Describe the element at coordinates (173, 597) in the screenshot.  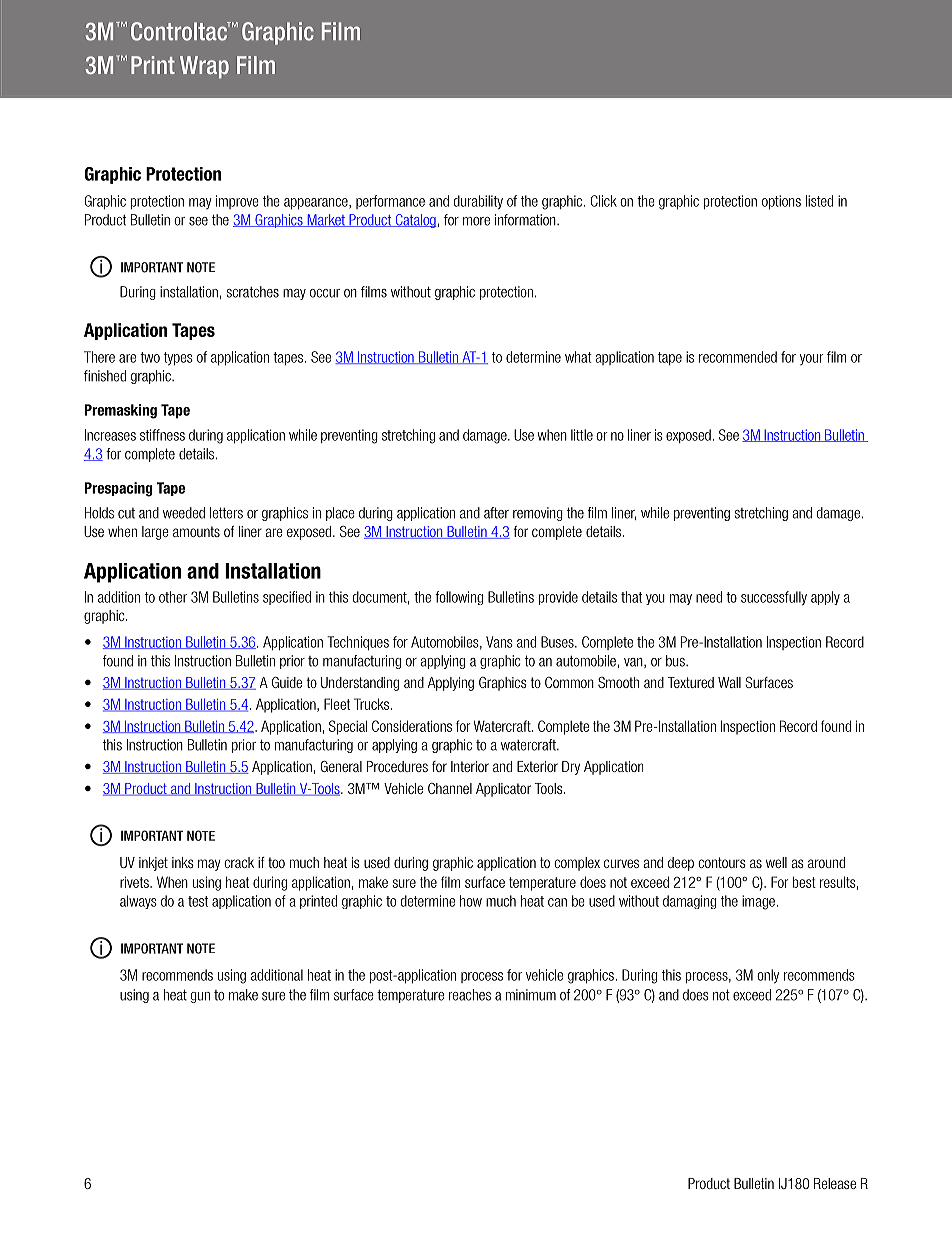
I see `other` at that location.
